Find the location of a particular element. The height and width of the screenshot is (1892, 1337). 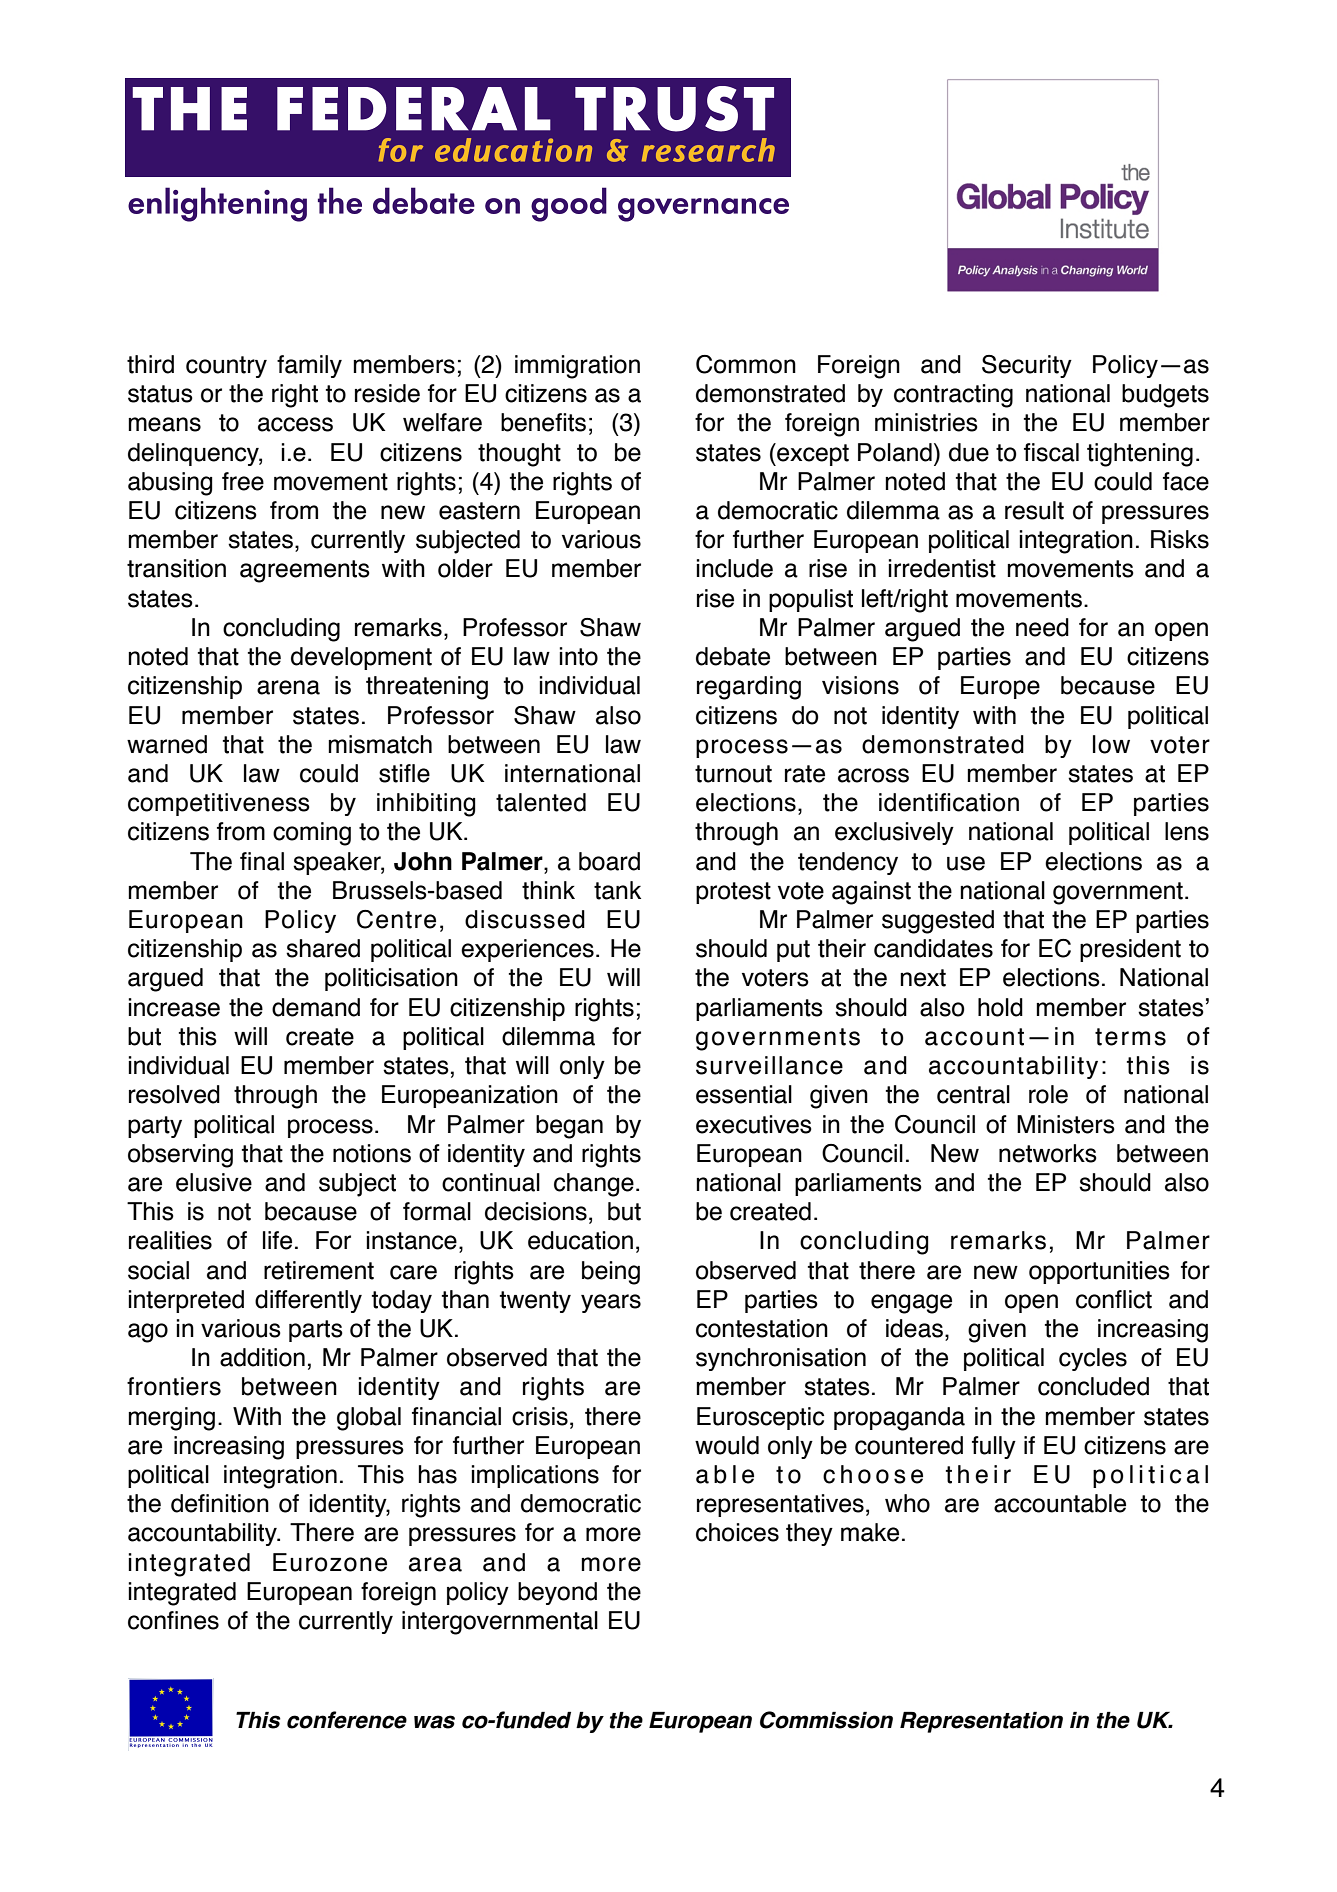

surveillance is located at coordinates (769, 1065).
